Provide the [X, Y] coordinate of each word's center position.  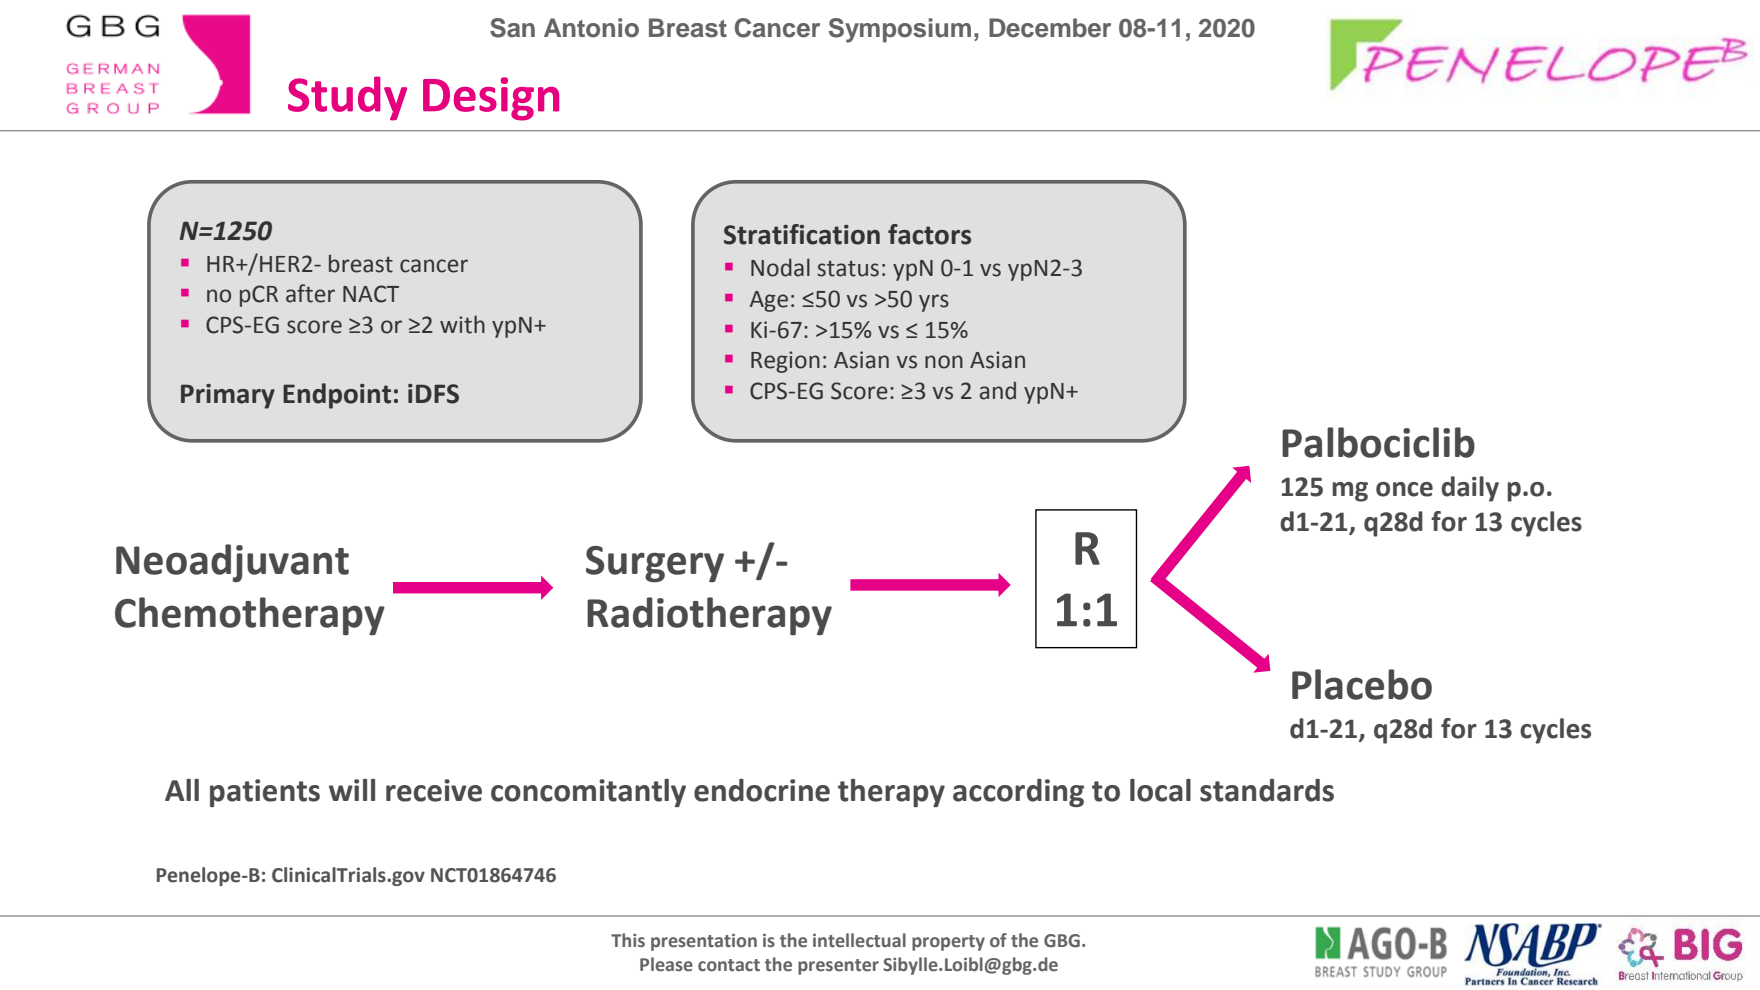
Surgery [655, 564]
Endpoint [337, 396]
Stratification [802, 234]
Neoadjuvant [232, 563]
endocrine [762, 790]
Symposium [899, 30]
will [352, 790]
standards [1267, 790]
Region [785, 362]
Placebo [1362, 684]
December [1050, 28]
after [310, 293]
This [628, 940]
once [1404, 489]
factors [929, 234]
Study [347, 98]
